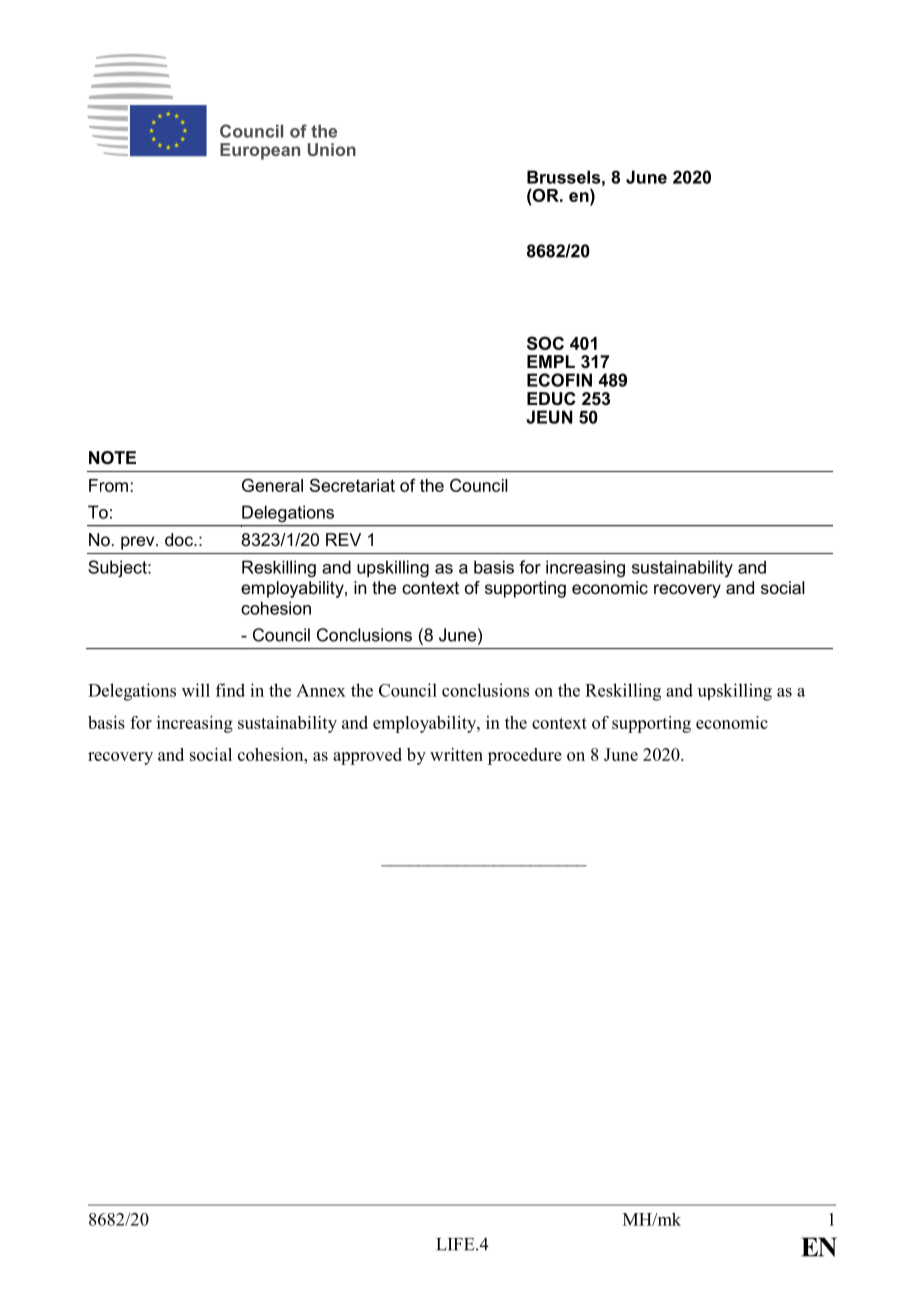 Image resolution: width=924 pixels, height=1308 pixels. Describe the element at coordinates (352, 485) in the image. I see `Secretariat` at that location.
